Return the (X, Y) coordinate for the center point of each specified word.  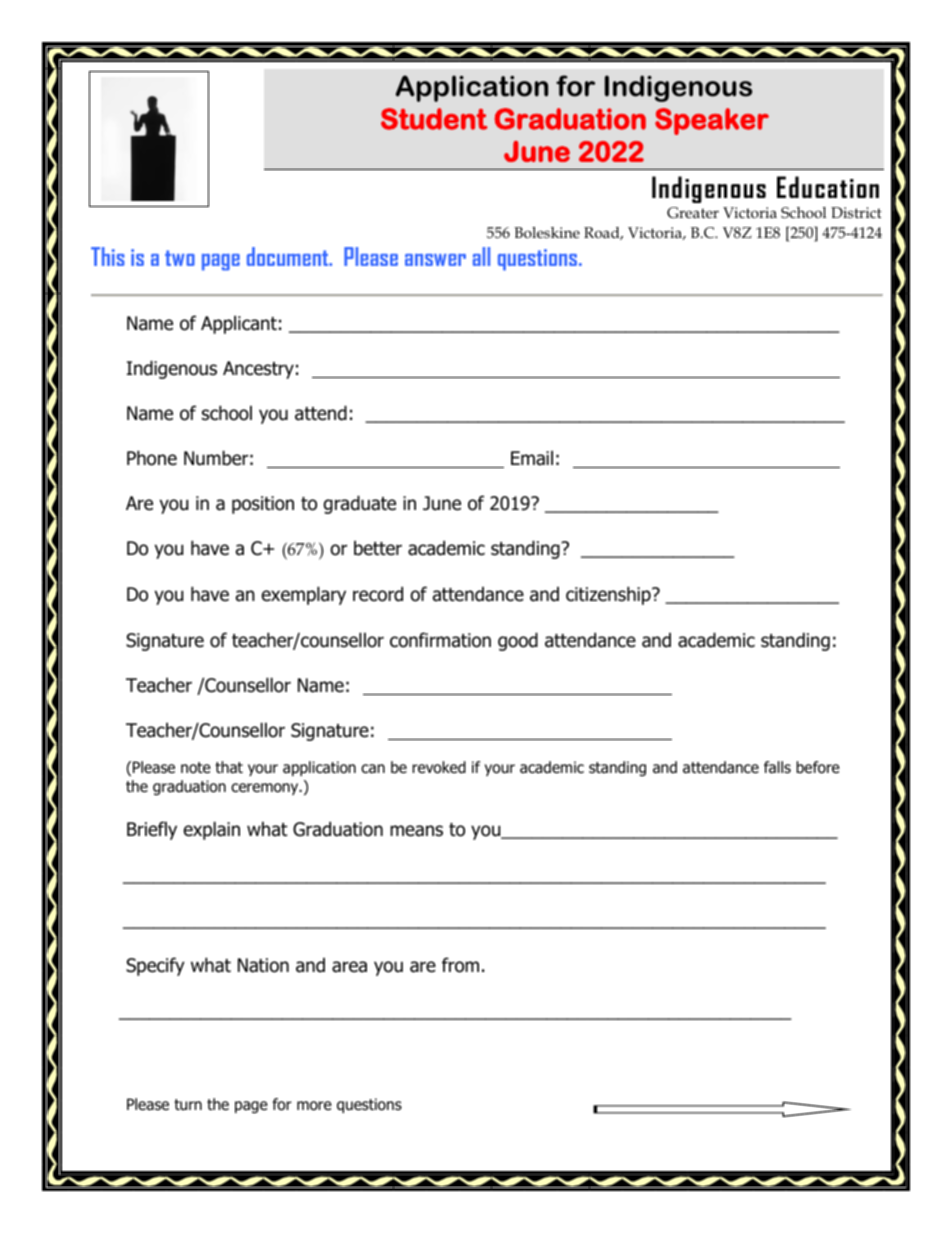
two (180, 258)
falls (777, 767)
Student (434, 119)
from (460, 965)
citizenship (609, 595)
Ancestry (258, 370)
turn (188, 1105)
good (518, 641)
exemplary (304, 595)
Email (532, 458)
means (416, 831)
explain (212, 830)
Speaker (712, 121)
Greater (693, 213)
